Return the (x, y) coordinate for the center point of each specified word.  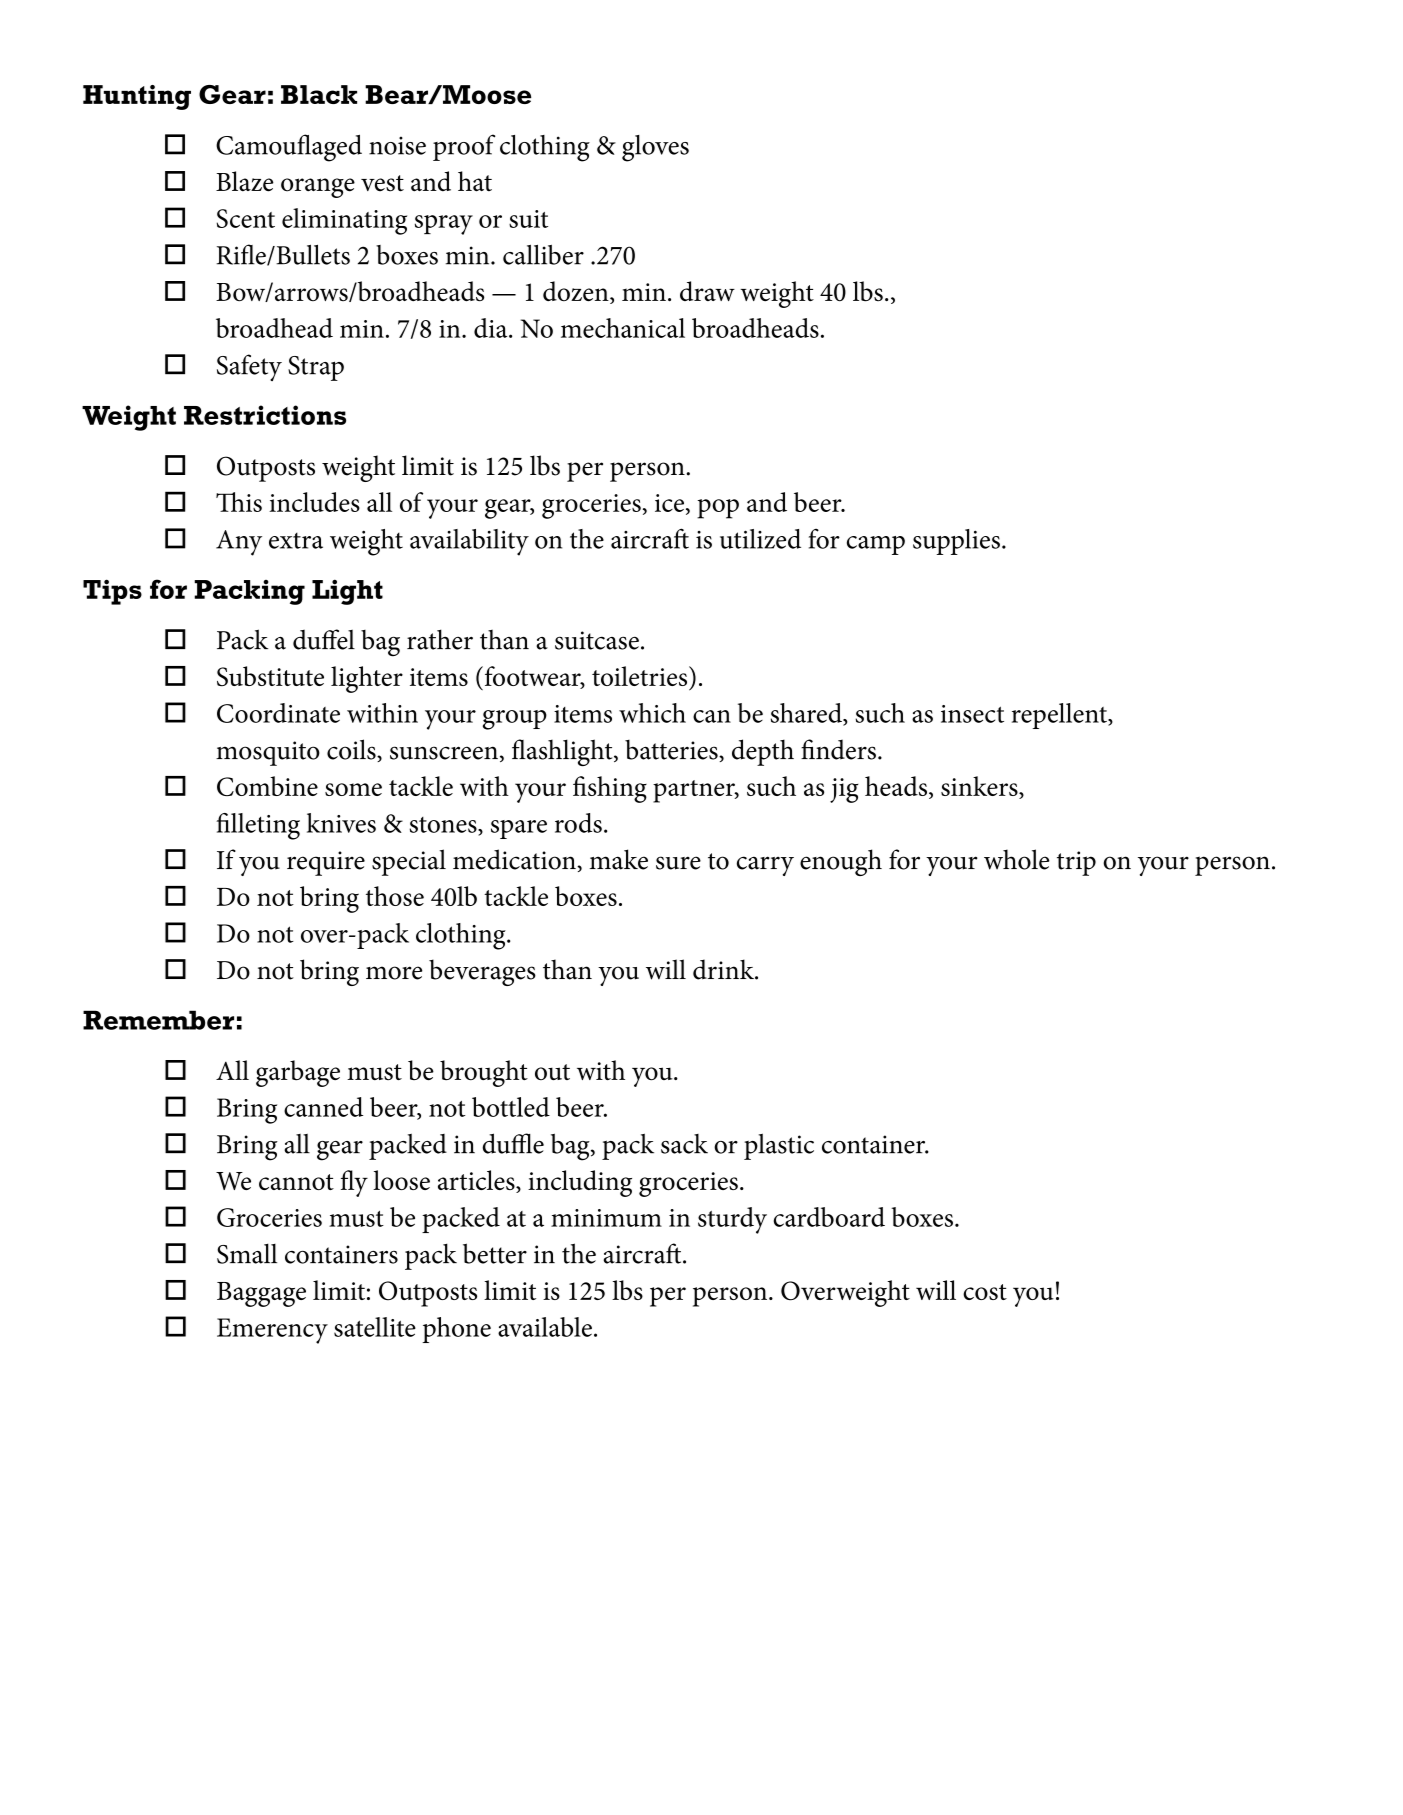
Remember (158, 1020)
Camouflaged (289, 148)
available (545, 1327)
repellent (1060, 716)
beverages (482, 972)
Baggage (261, 1294)
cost (985, 1292)
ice (671, 504)
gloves (655, 148)
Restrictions (265, 415)
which (652, 713)
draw (707, 291)
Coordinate (278, 713)
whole (1016, 859)
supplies (956, 542)
